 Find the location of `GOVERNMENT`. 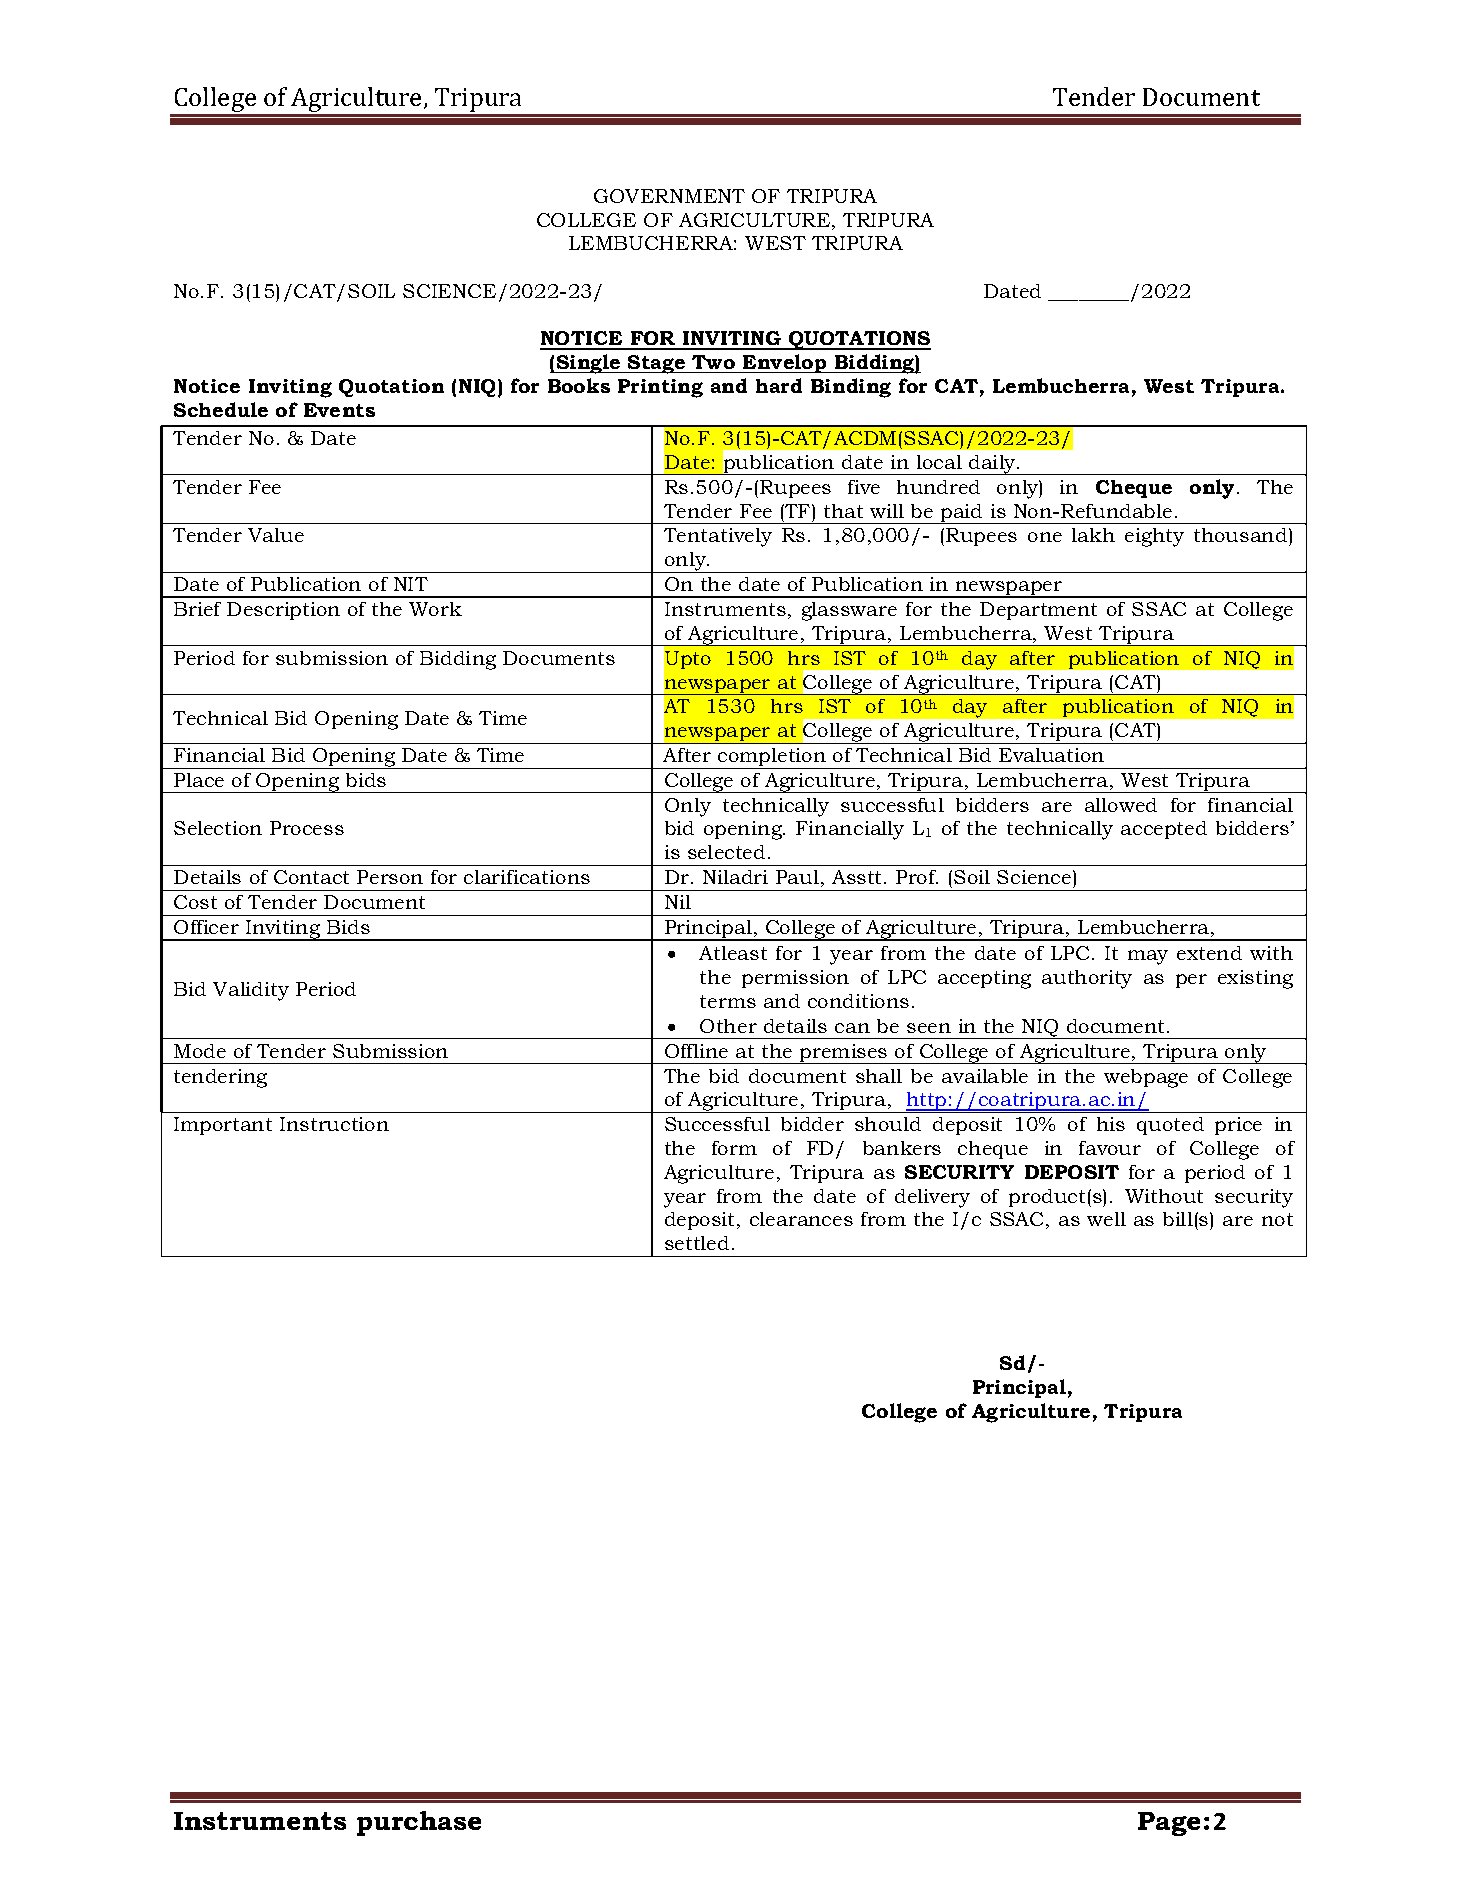

GOVERNMENT is located at coordinates (669, 196).
